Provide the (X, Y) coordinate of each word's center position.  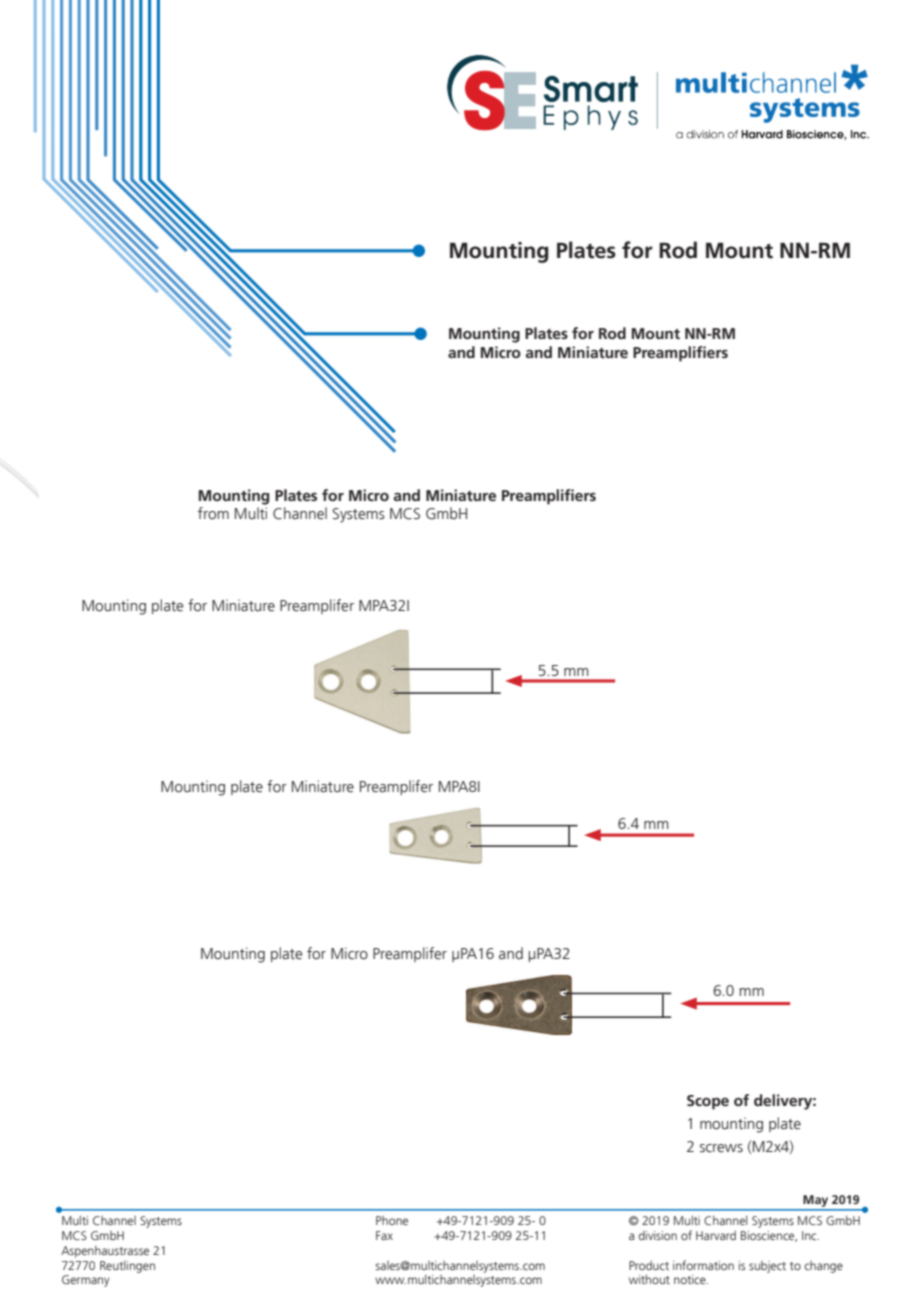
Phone (392, 1220)
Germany (86, 1281)
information (703, 1265)
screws (721, 1148)
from (213, 513)
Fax (384, 1235)
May (816, 1201)
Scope (708, 1102)
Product (649, 1265)
